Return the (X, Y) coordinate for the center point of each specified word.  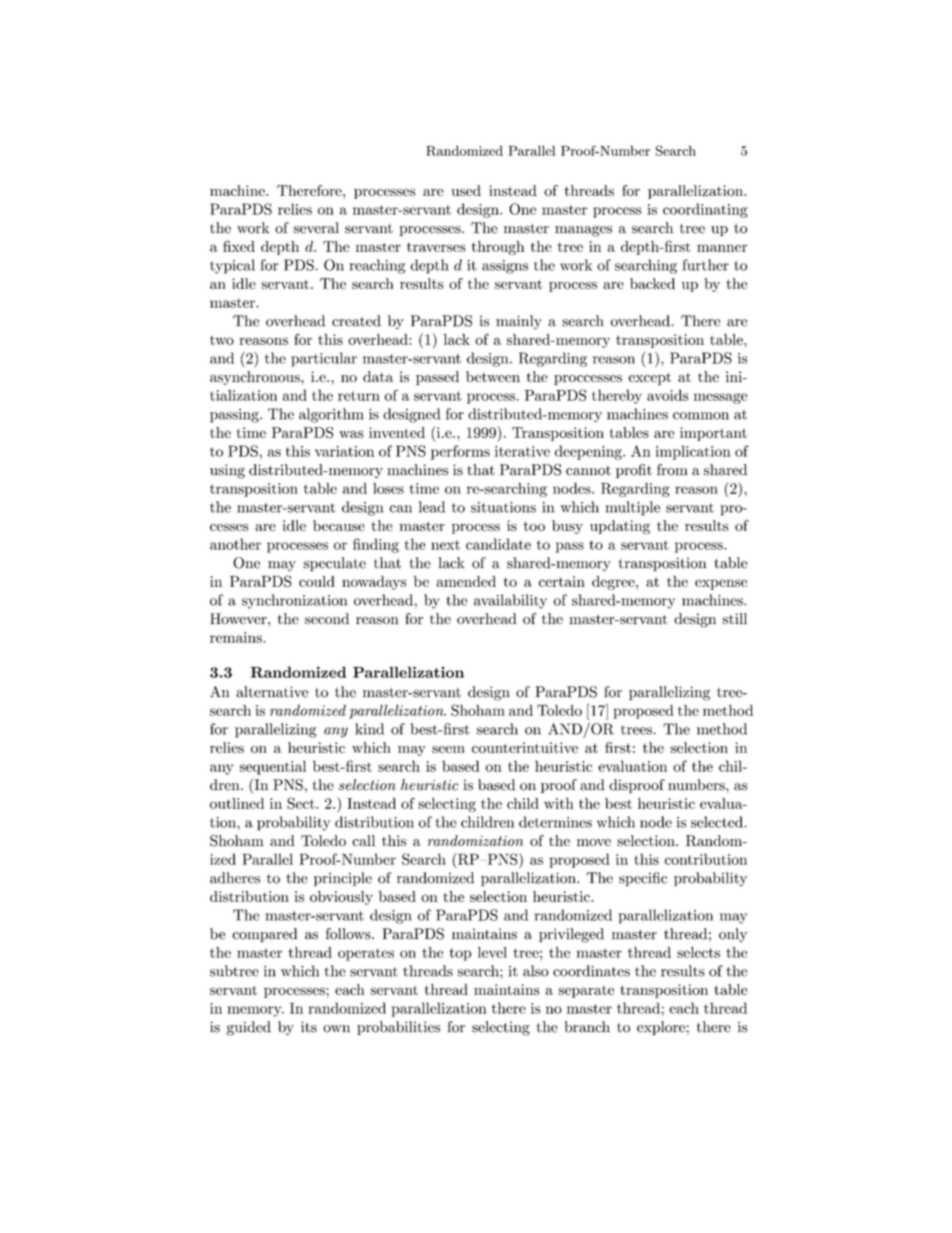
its (309, 1027)
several (316, 228)
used (466, 190)
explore (661, 1028)
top (460, 954)
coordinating (705, 210)
